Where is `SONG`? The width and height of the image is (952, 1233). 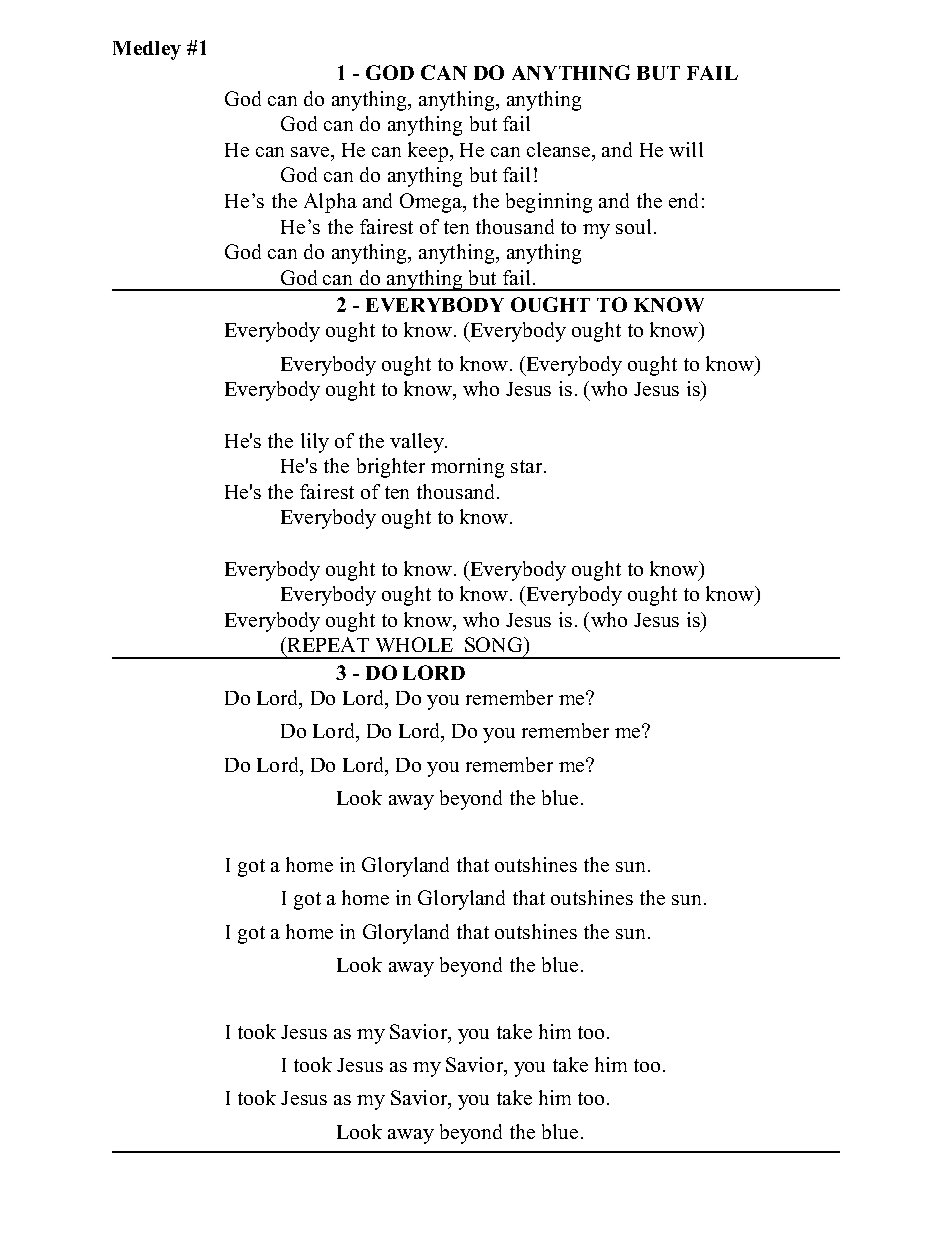
SONG is located at coordinates (495, 644).
